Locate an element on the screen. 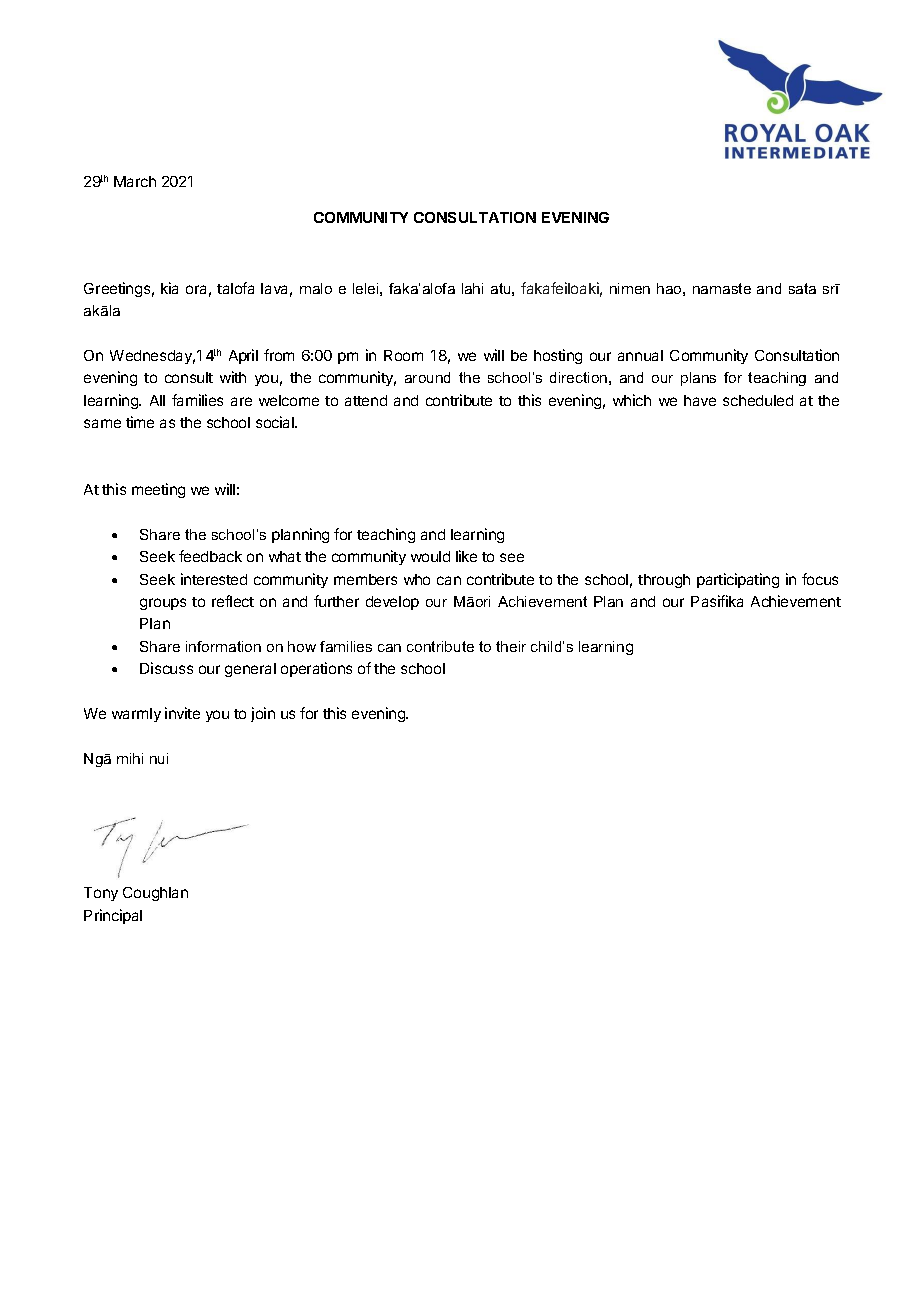 The height and width of the screenshot is (1308, 924). Discuss is located at coordinates (166, 668).
